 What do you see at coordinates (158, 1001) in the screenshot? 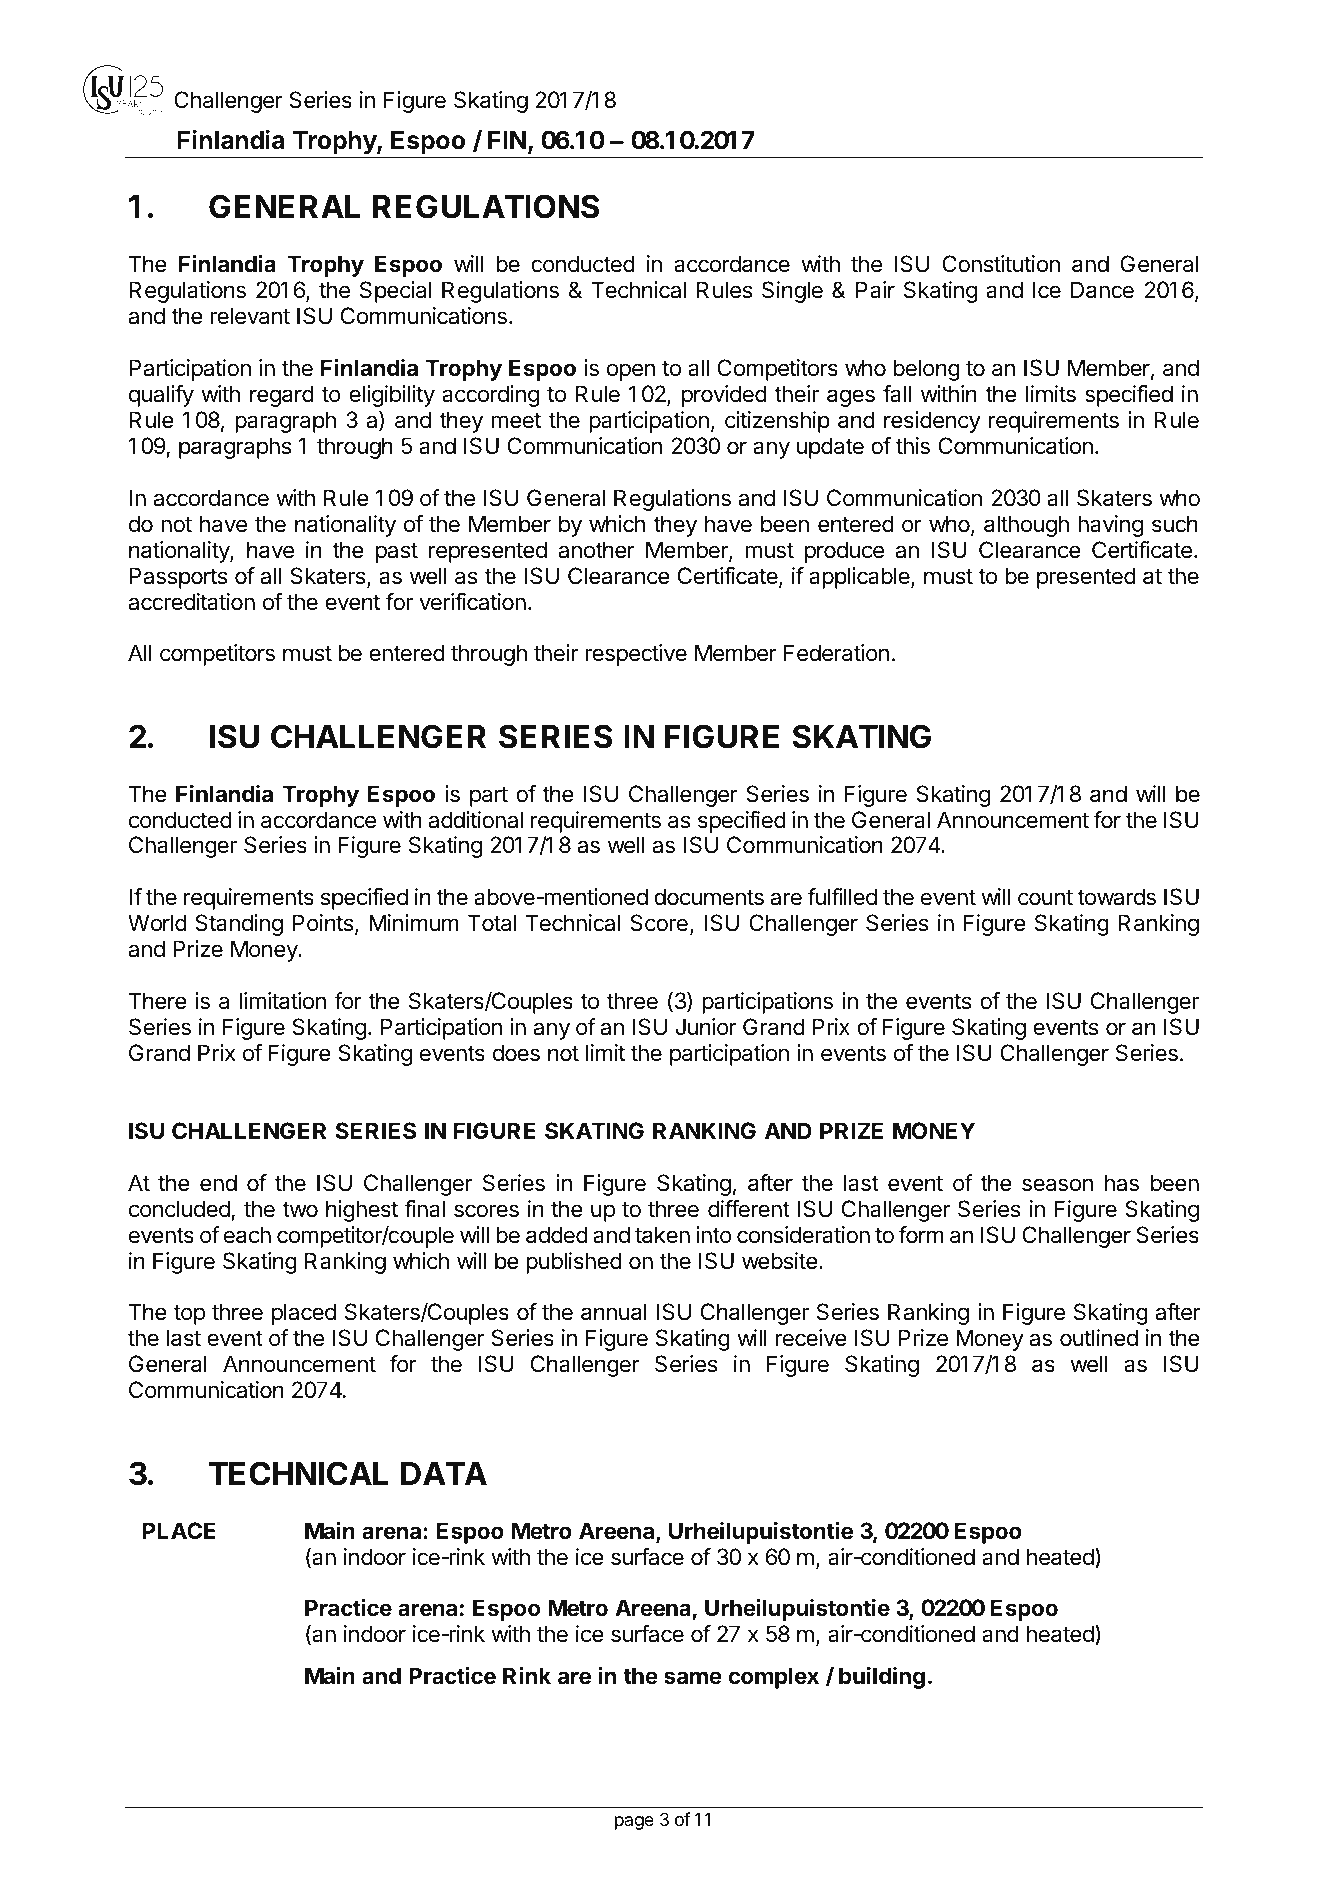
I see `There` at bounding box center [158, 1001].
